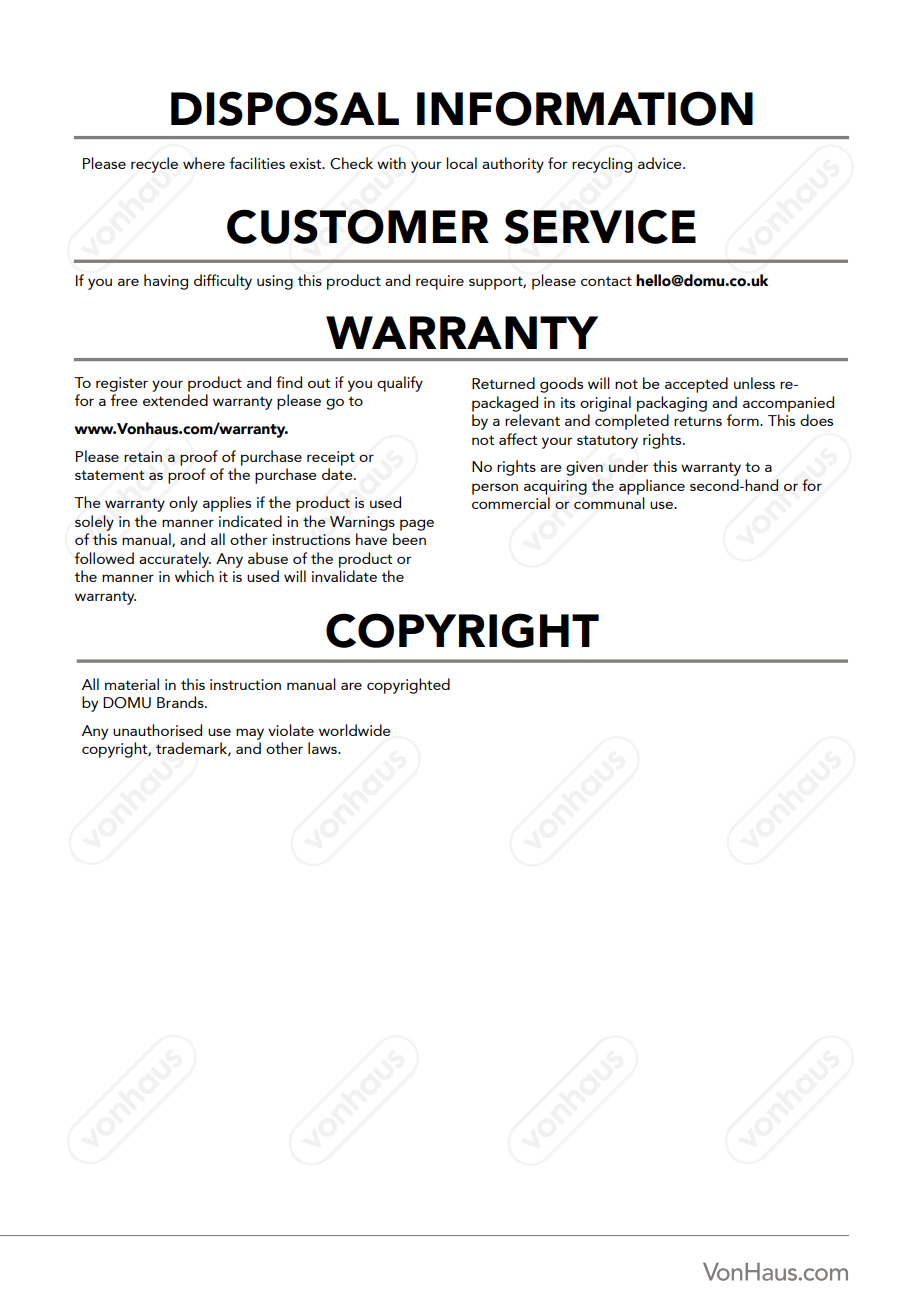 Image resolution: width=924 pixels, height=1311 pixels. I want to click on unless, so click(754, 383).
